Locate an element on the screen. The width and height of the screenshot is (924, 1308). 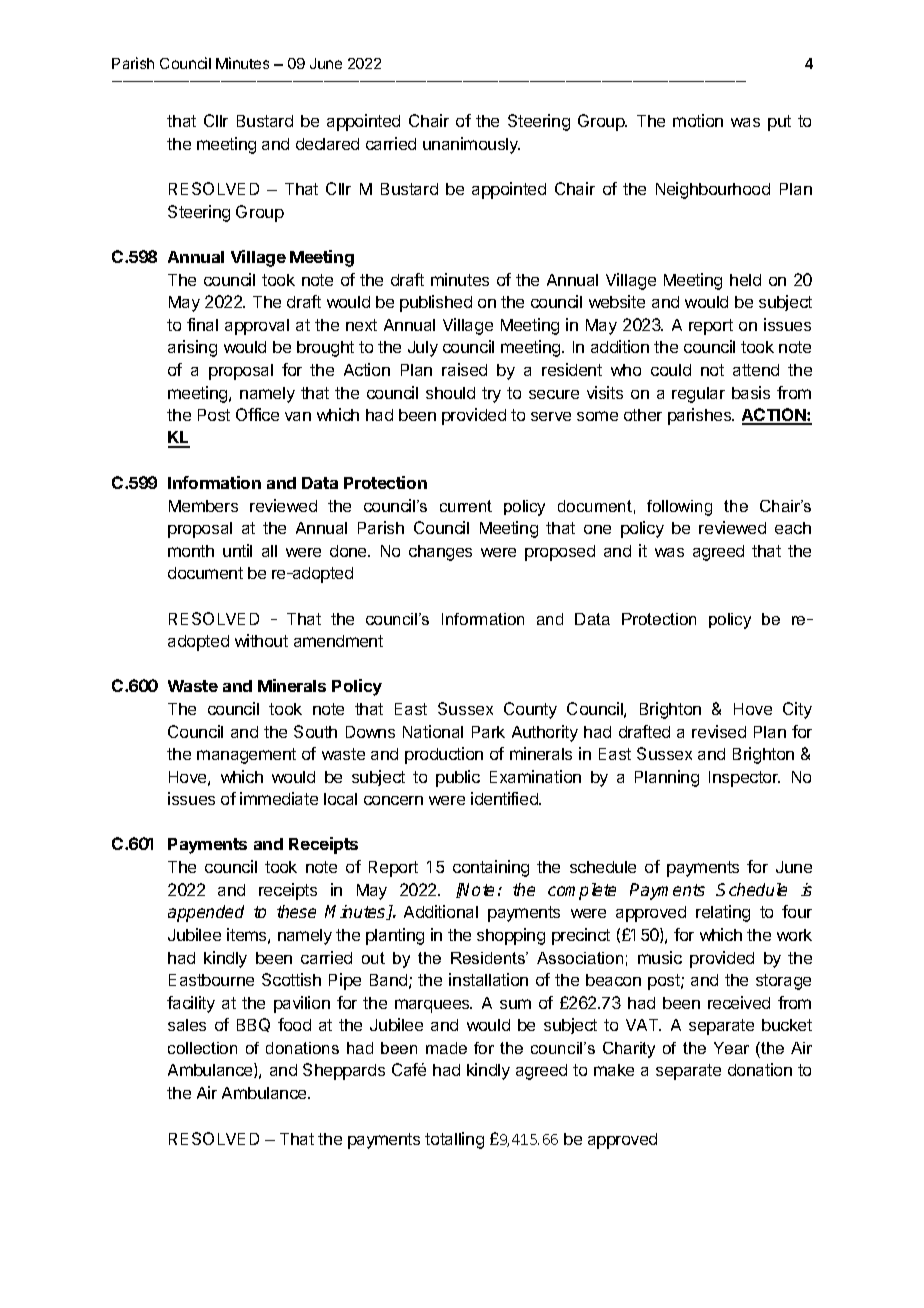
identified is located at coordinates (505, 798).
